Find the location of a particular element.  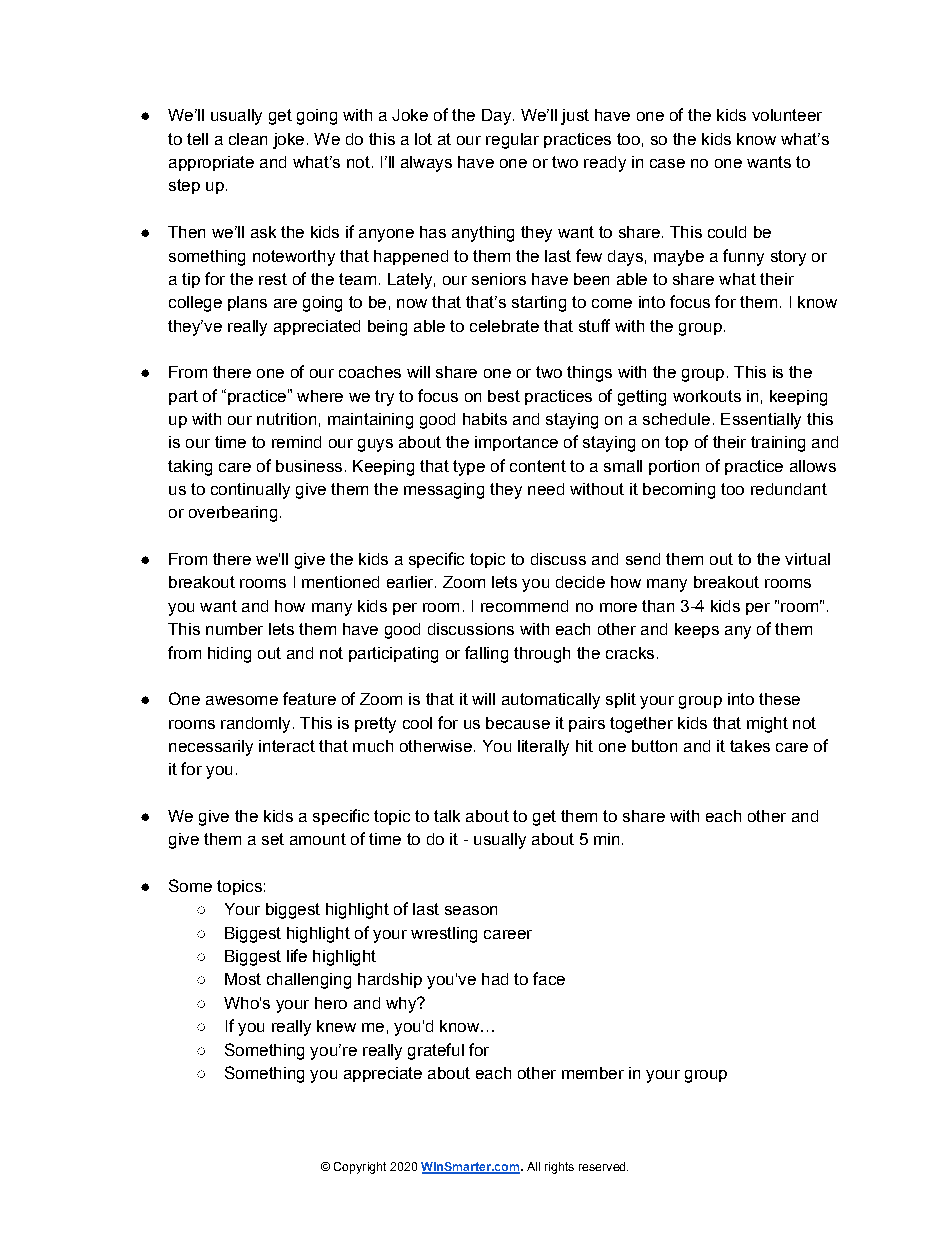

number is located at coordinates (234, 629).
